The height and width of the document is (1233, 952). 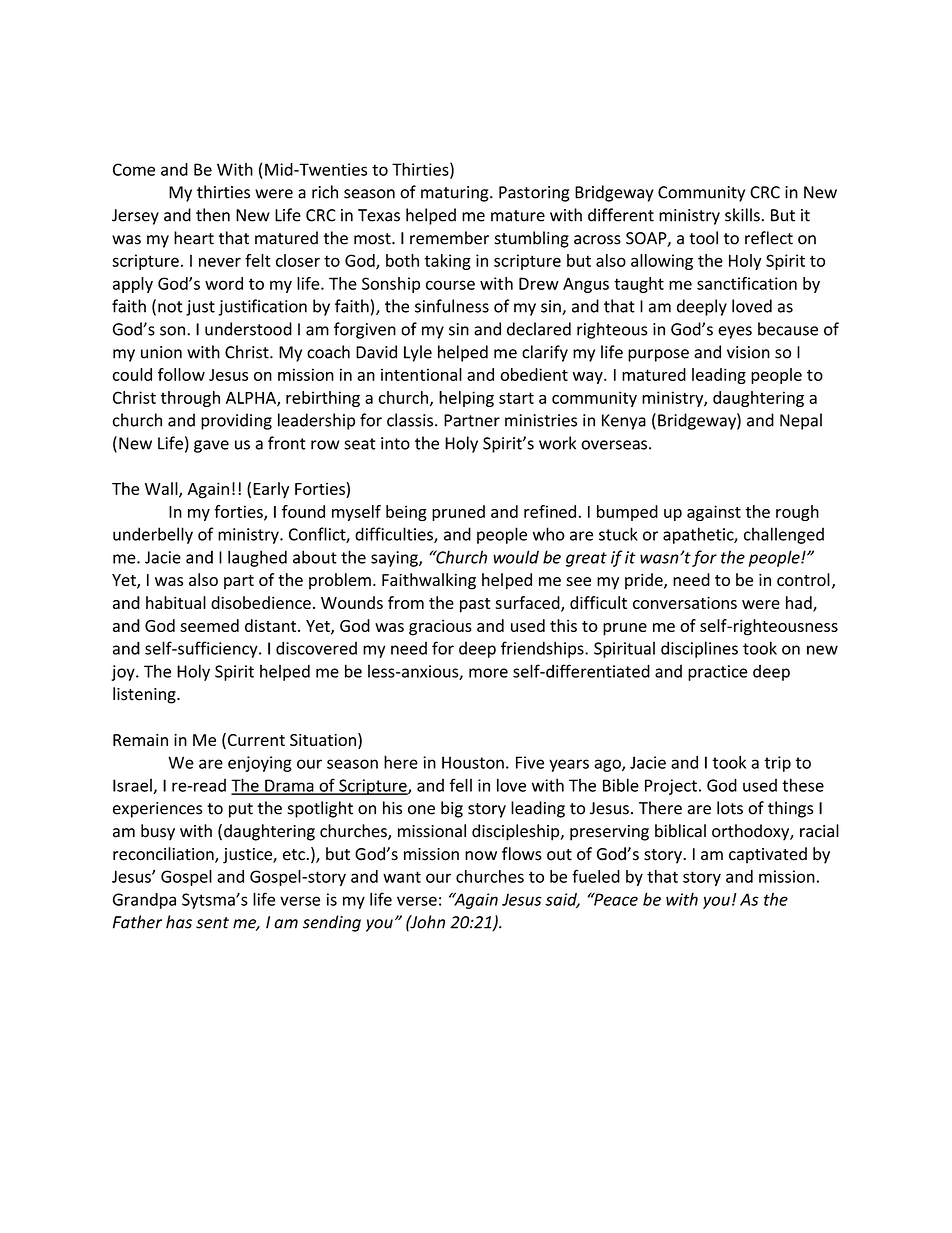 I want to click on Remain, so click(x=140, y=740).
